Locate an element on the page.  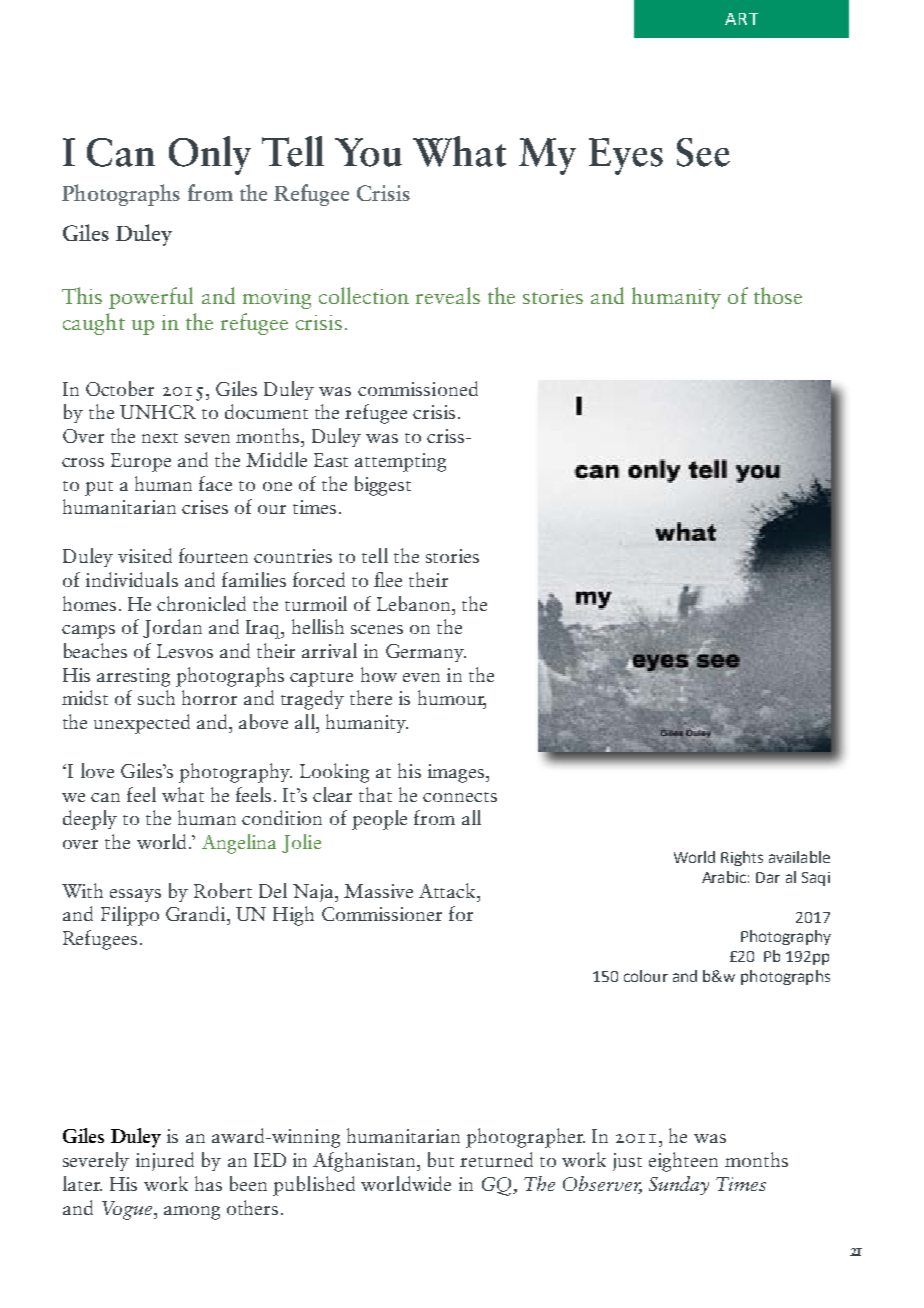
powerful is located at coordinates (151, 298).
